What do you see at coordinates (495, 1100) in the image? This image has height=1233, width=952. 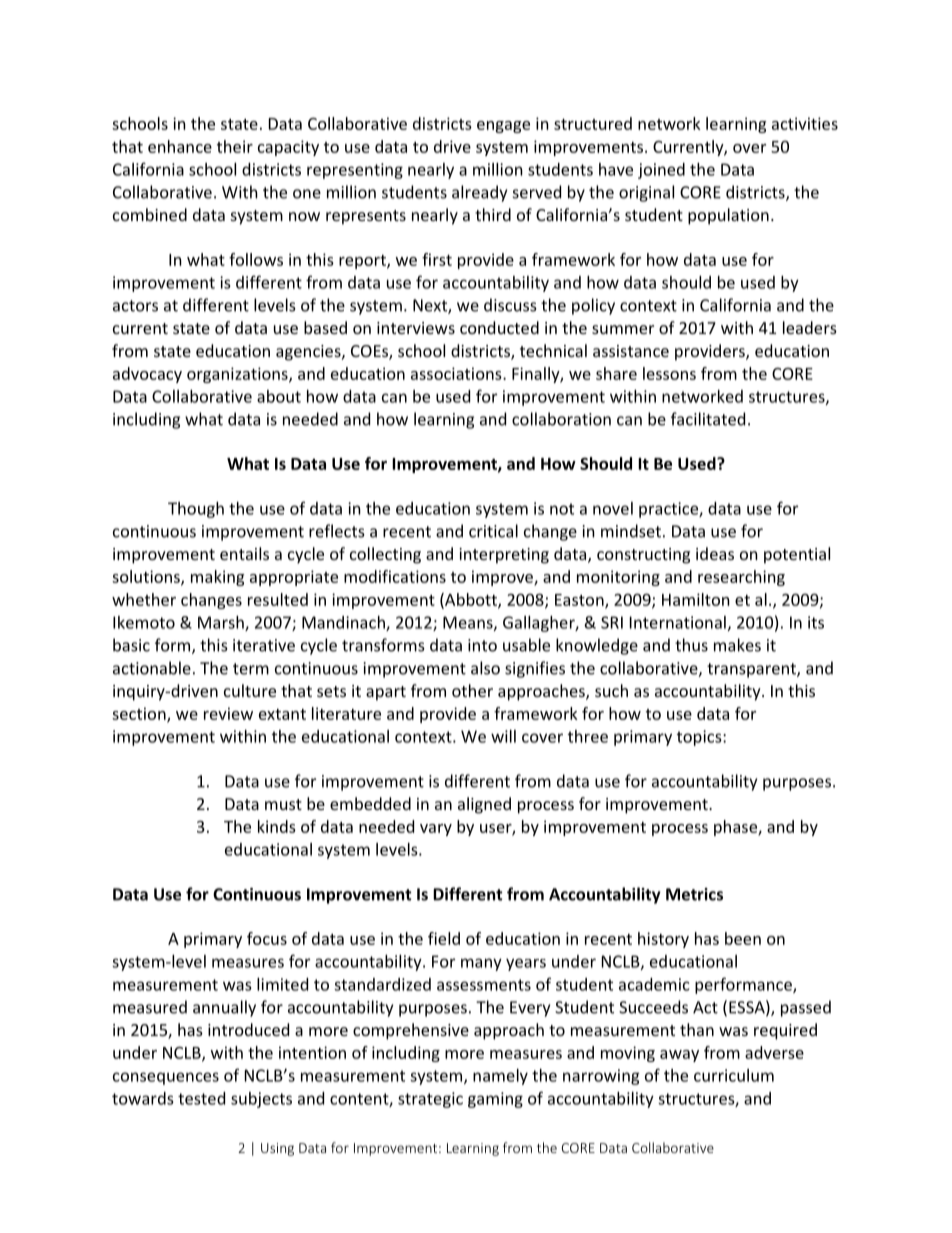 I see `gaming` at bounding box center [495, 1100].
